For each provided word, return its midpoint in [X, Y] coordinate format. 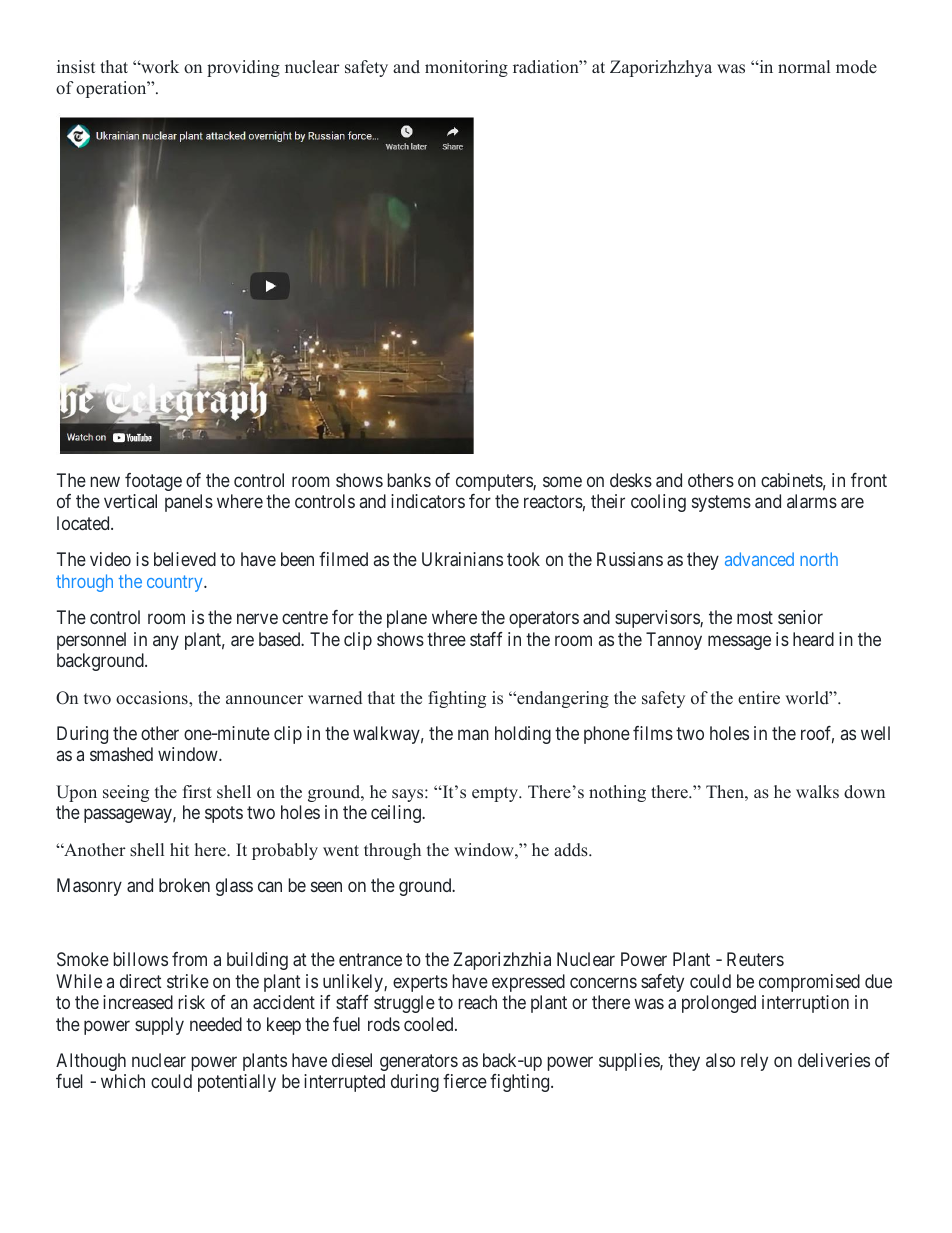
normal [804, 66]
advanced [759, 559]
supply [159, 1026]
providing [243, 68]
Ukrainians [462, 559]
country [176, 583]
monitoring [466, 68]
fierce [465, 1081]
